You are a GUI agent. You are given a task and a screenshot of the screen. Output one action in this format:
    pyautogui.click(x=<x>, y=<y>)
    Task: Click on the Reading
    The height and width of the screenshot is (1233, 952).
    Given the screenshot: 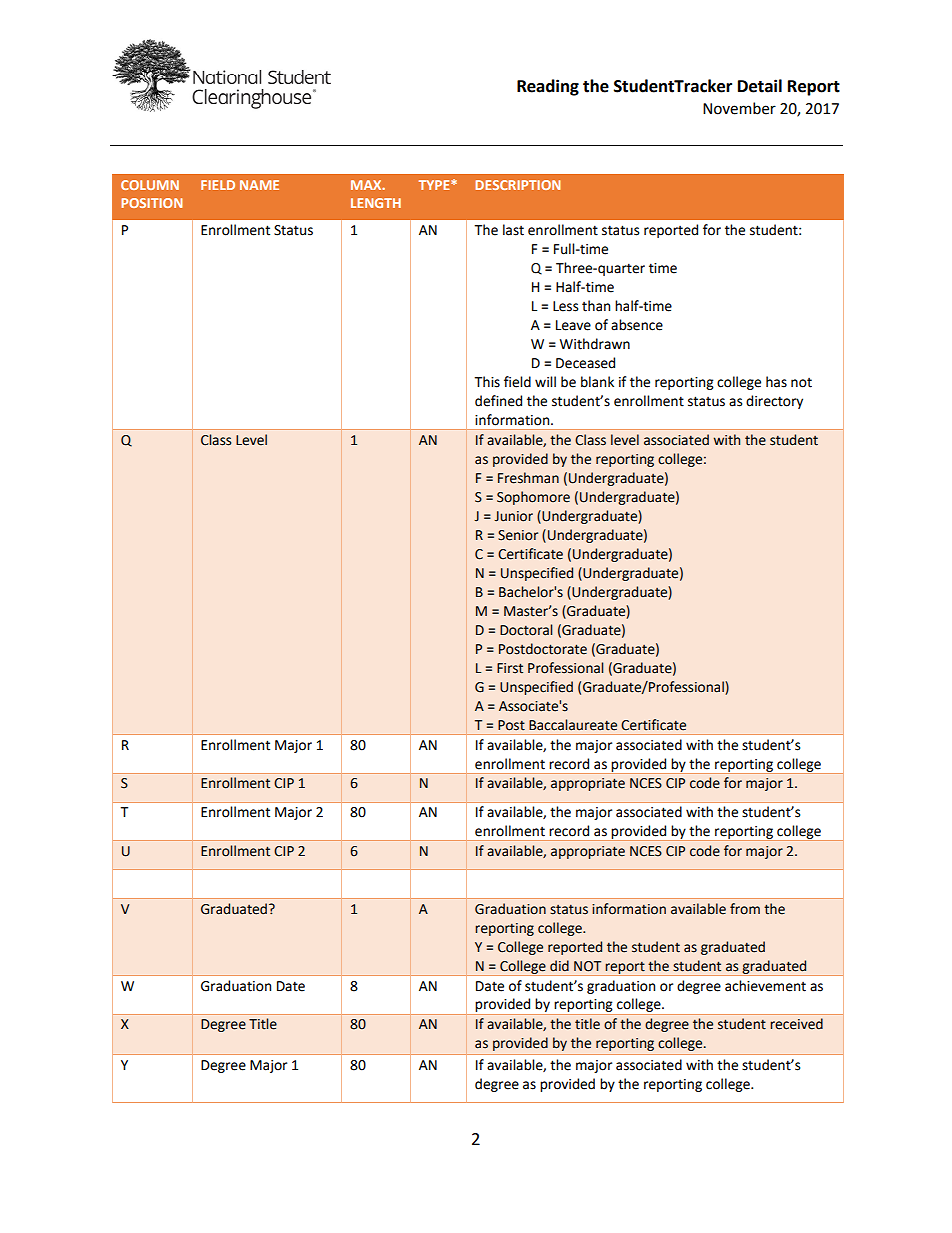 What is the action you would take?
    pyautogui.click(x=548, y=87)
